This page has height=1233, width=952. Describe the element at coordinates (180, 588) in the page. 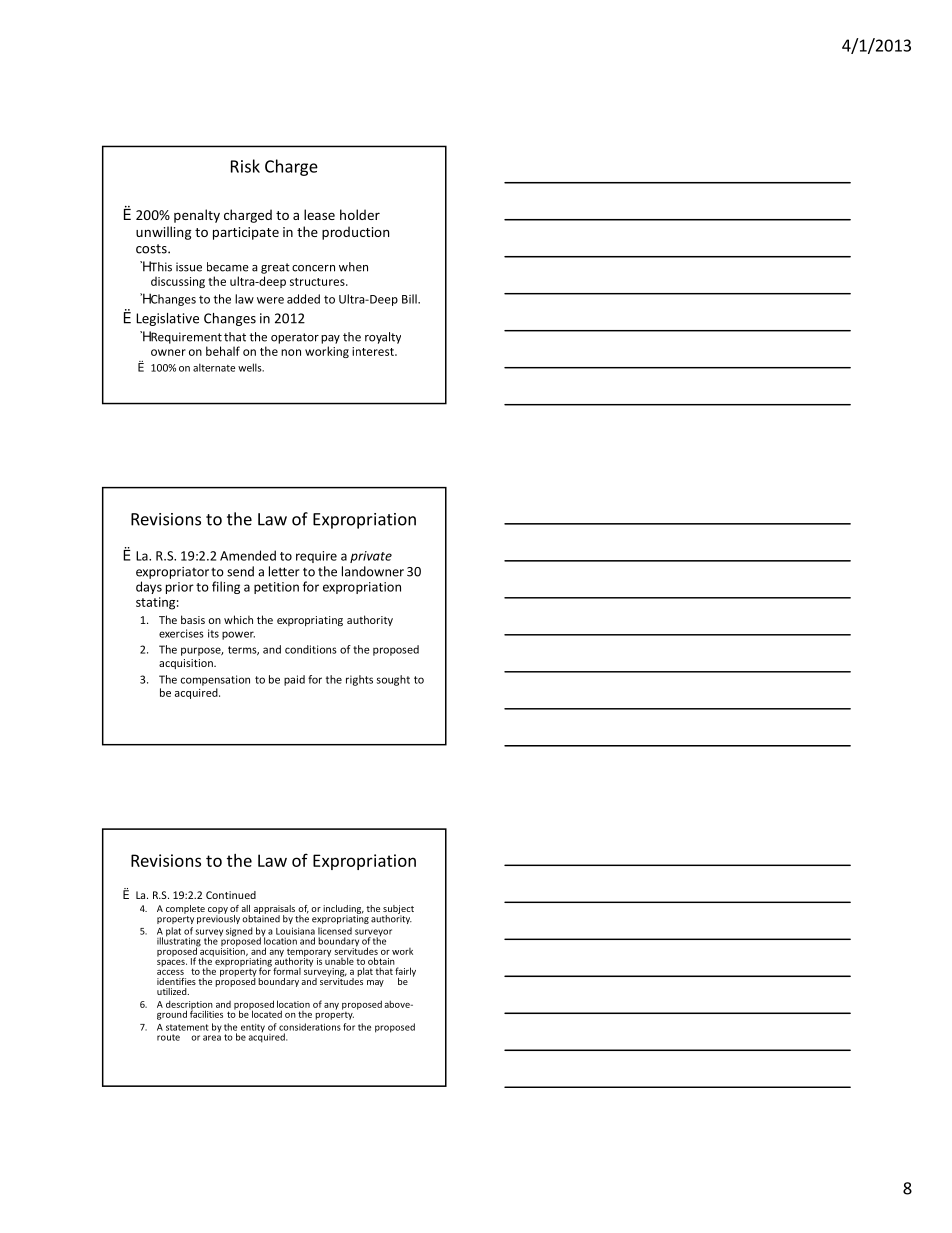

I see `prior` at that location.
